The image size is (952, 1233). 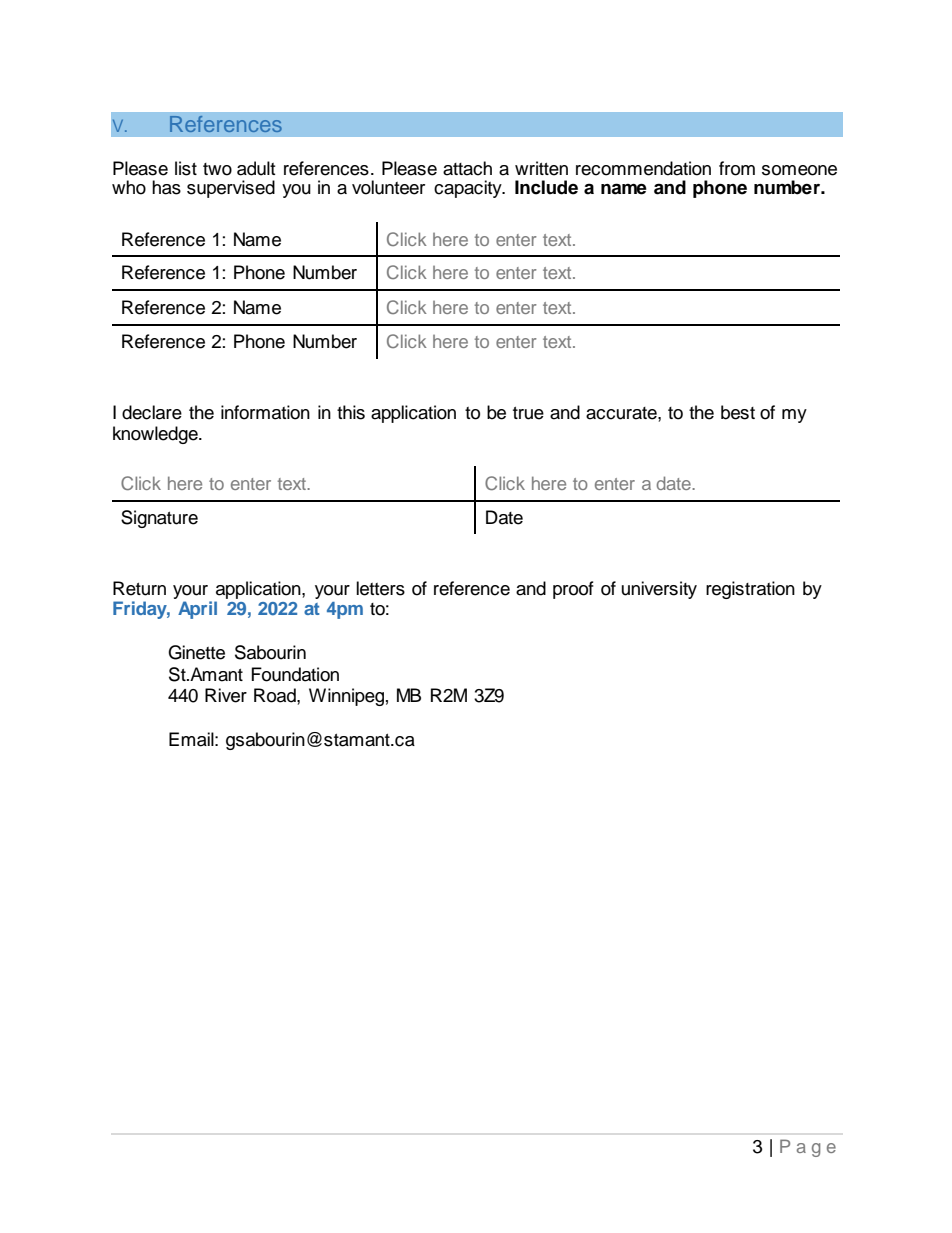 What do you see at coordinates (737, 168) in the document?
I see `from` at bounding box center [737, 168].
